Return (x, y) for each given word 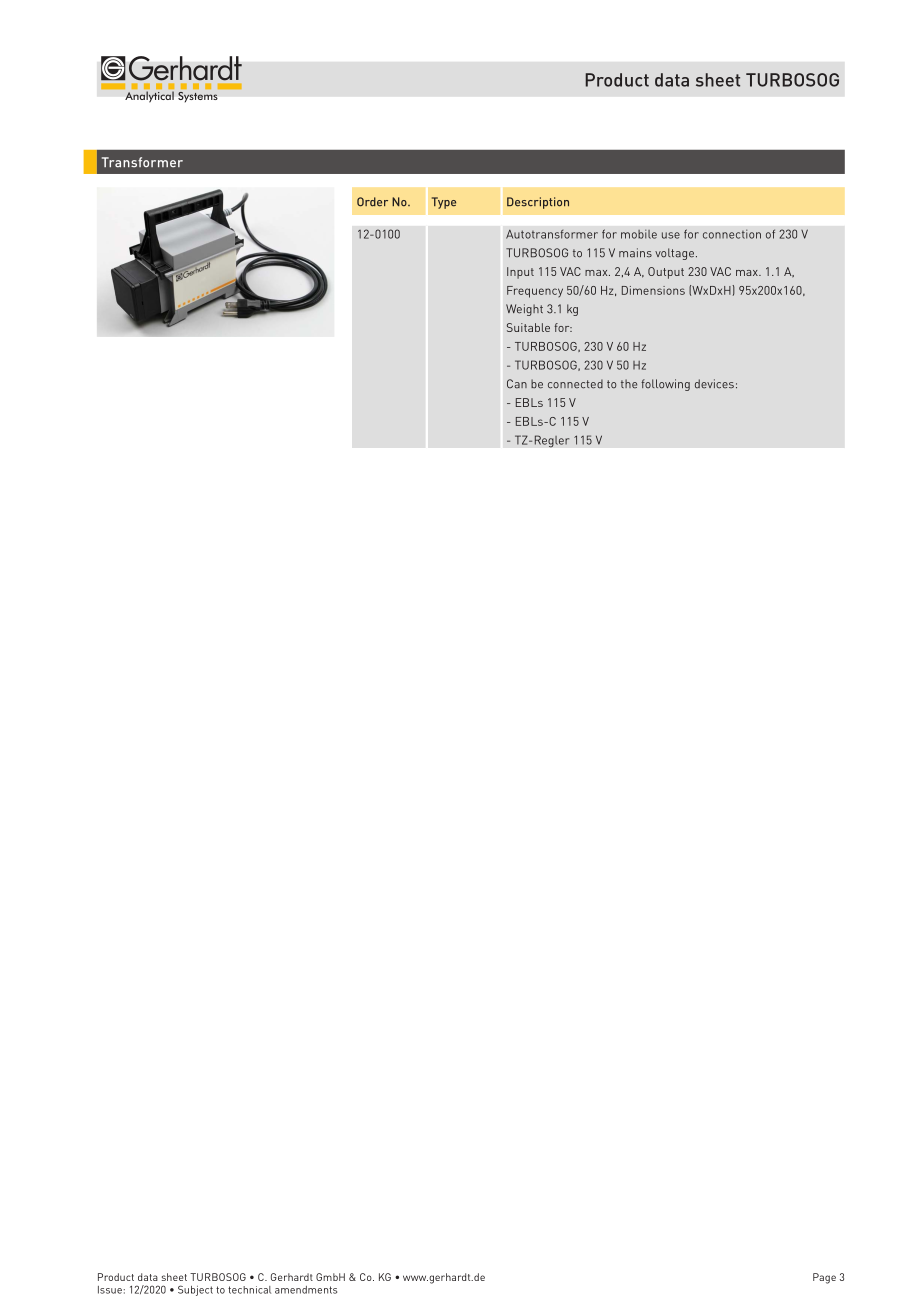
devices (714, 384)
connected (575, 384)
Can (517, 384)
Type (444, 203)
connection (732, 234)
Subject (195, 1290)
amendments (306, 1290)
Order (372, 202)
